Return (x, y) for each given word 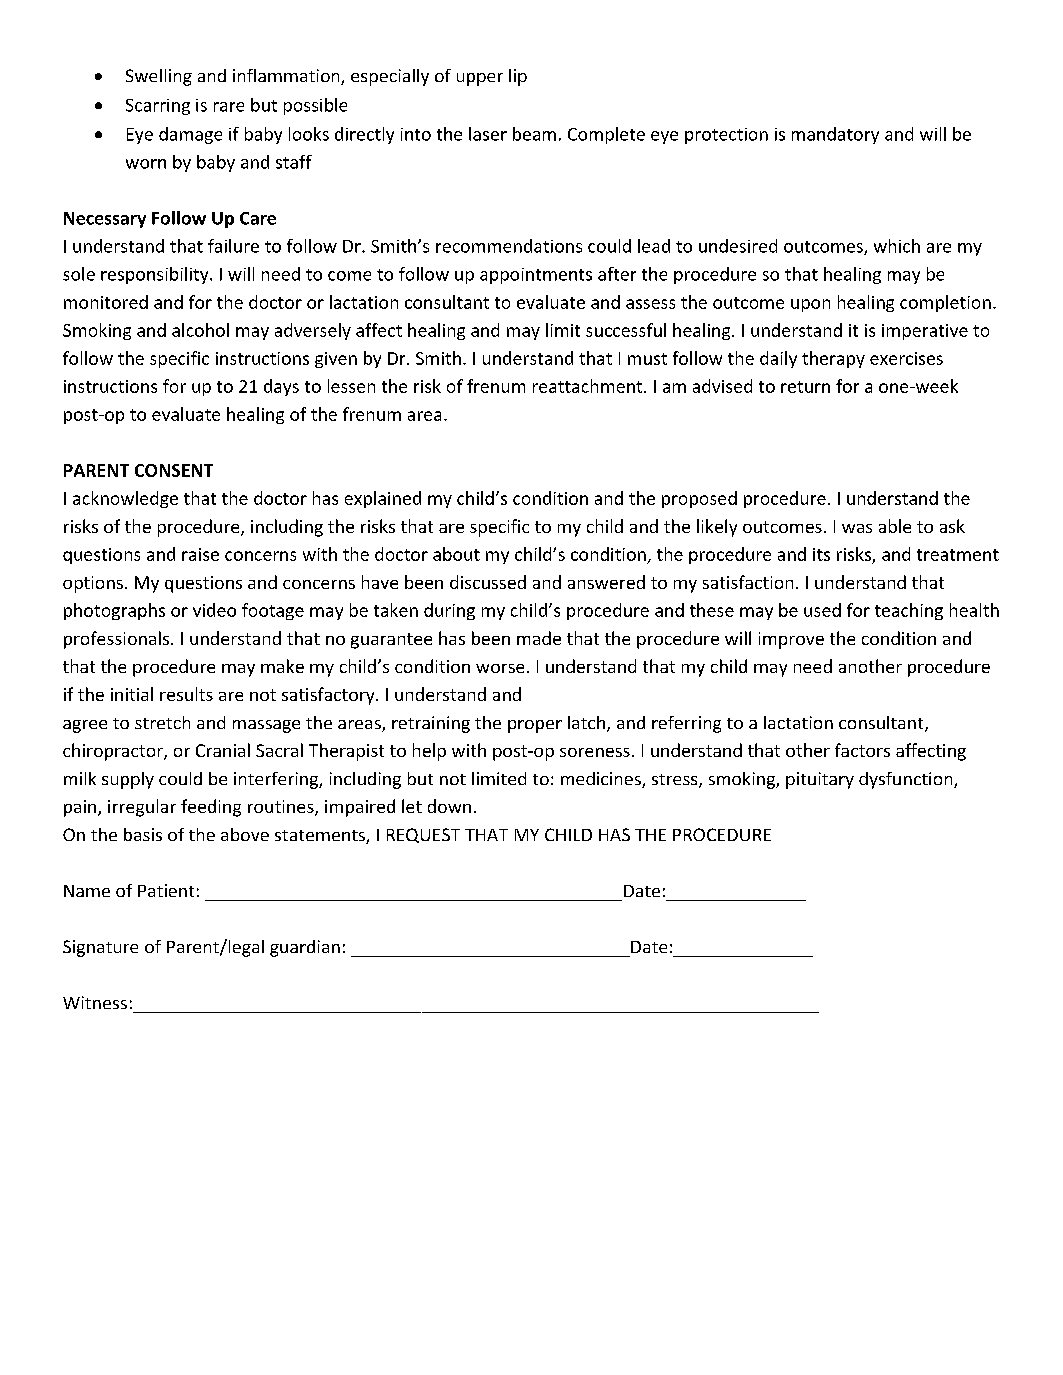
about (456, 554)
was (857, 528)
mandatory (835, 135)
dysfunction (907, 780)
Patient (166, 890)
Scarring (158, 107)
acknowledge (125, 499)
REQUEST (423, 835)
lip (518, 77)
